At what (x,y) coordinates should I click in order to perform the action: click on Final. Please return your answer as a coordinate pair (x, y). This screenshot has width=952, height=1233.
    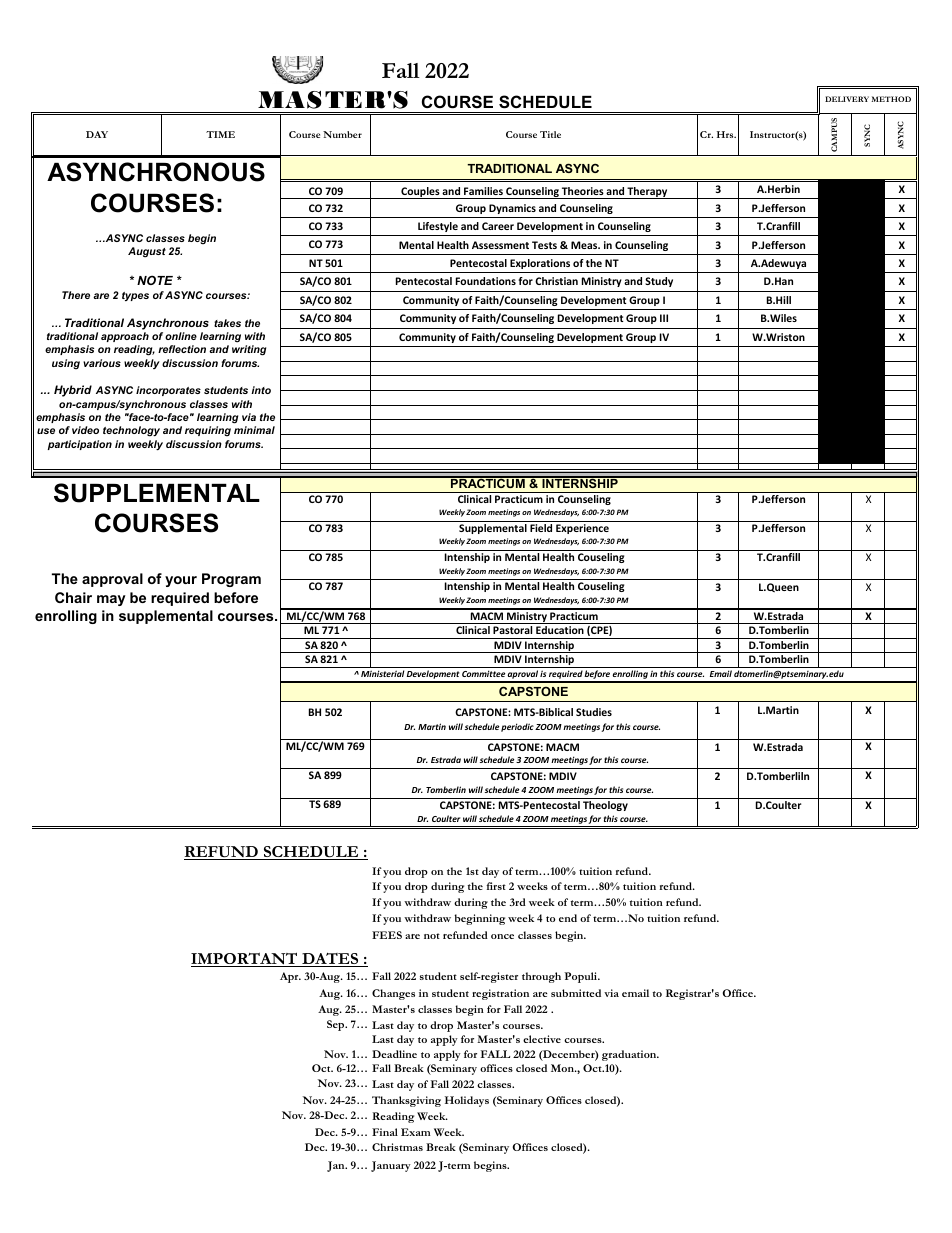
    Looking at the image, I should click on (385, 1132).
